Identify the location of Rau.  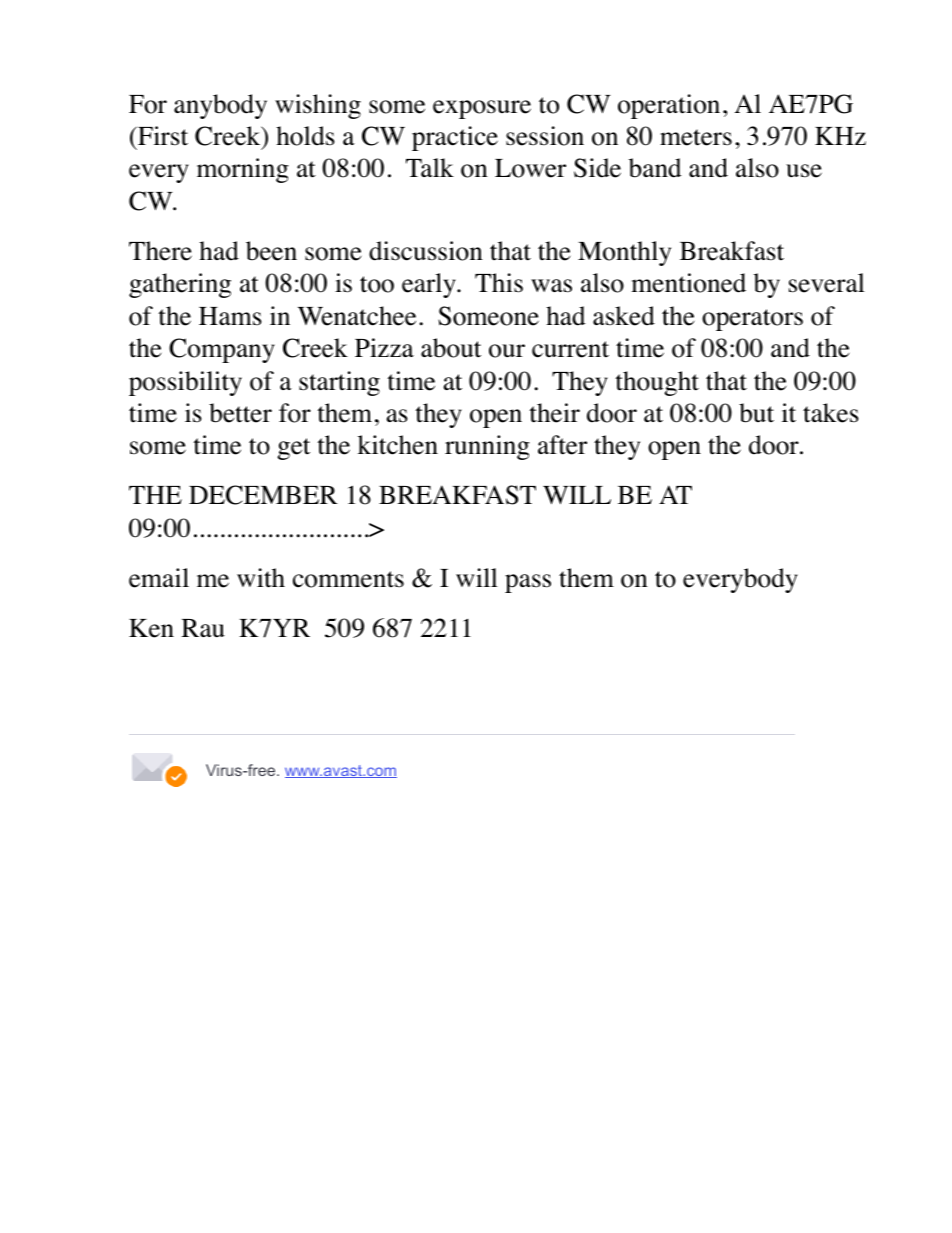
(203, 628).
